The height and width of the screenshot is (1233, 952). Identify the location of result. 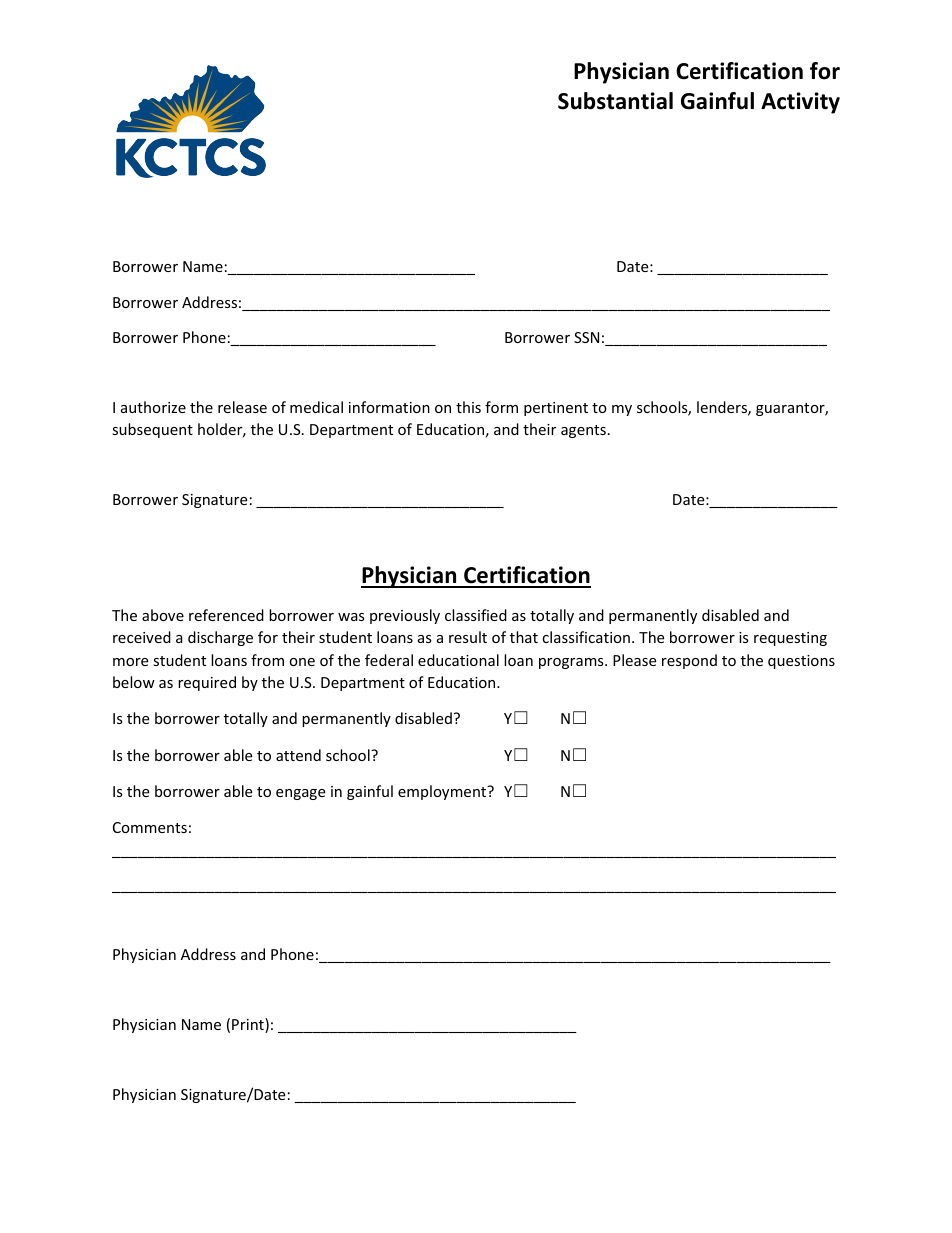
(468, 637).
